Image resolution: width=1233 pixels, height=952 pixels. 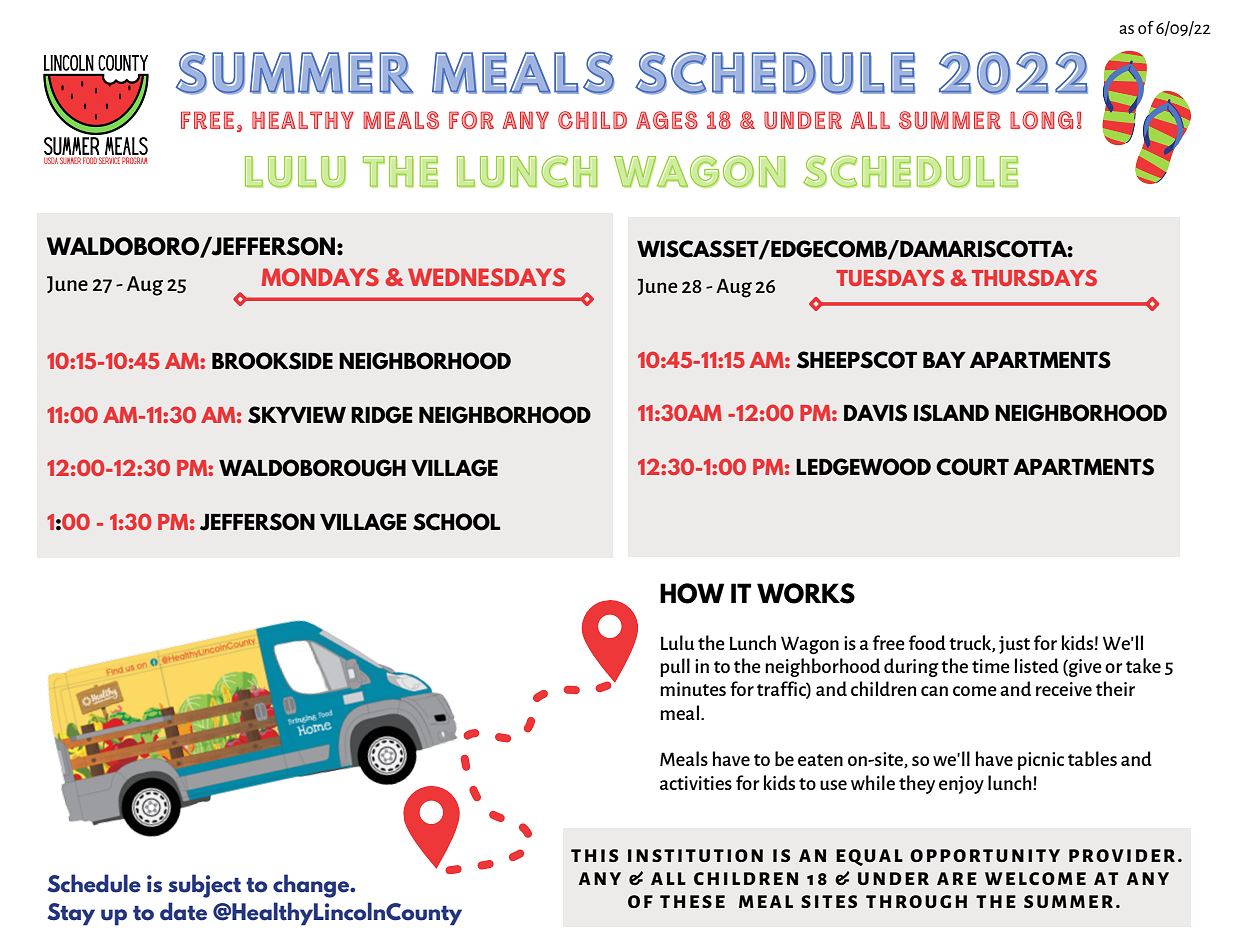 I want to click on subject, so click(x=204, y=886).
